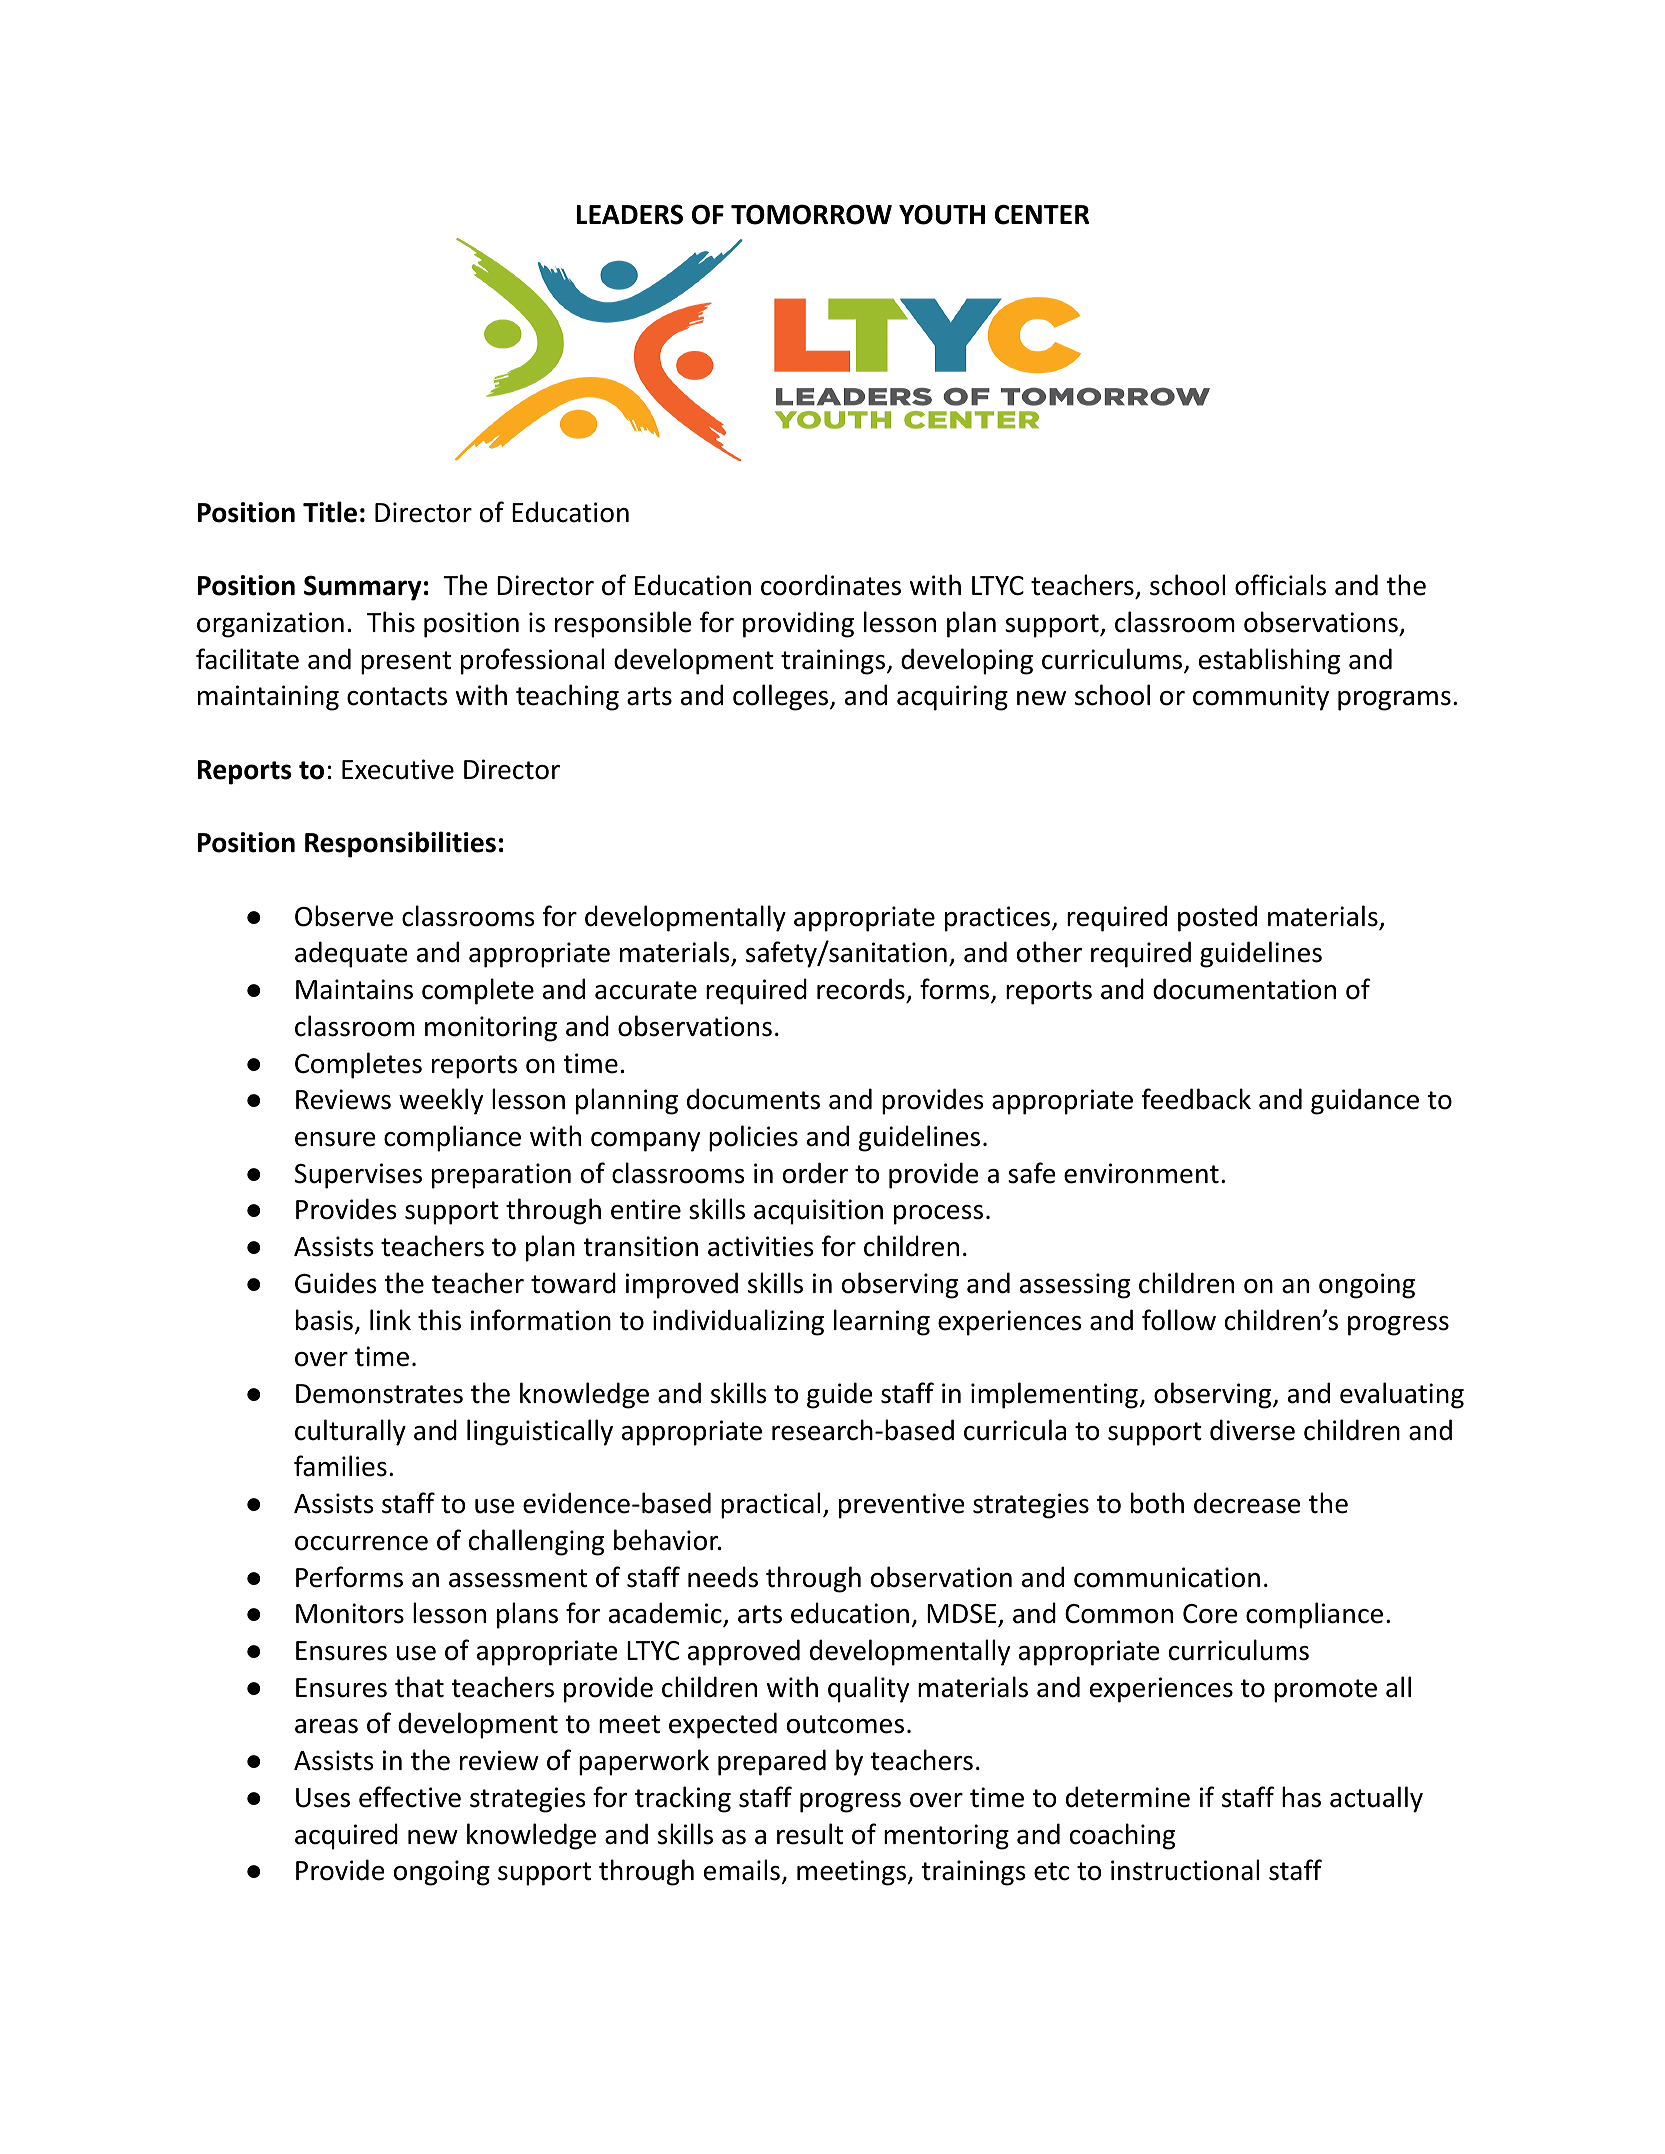 Image resolution: width=1665 pixels, height=2154 pixels. What do you see at coordinates (810, 1834) in the screenshot?
I see `result` at bounding box center [810, 1834].
